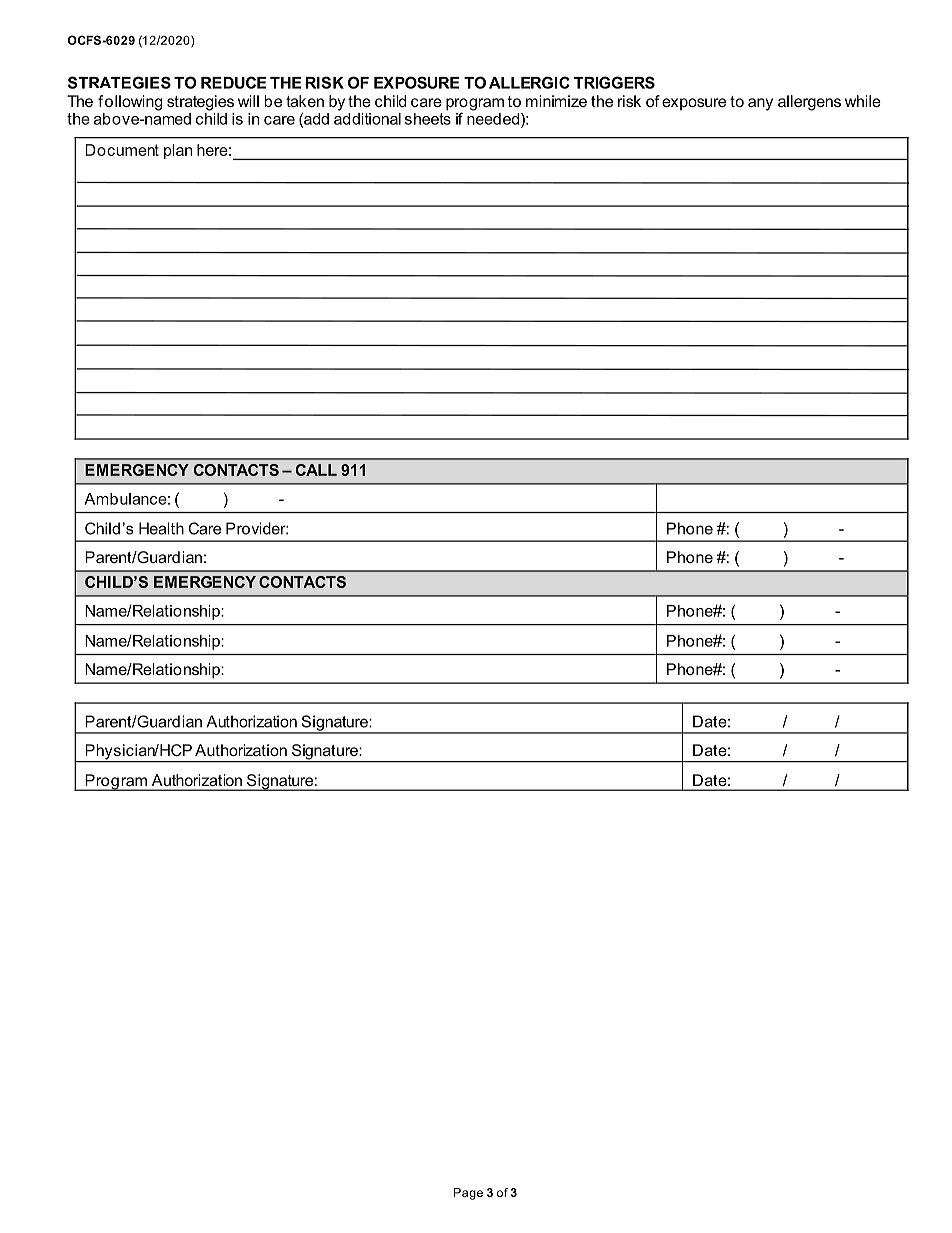  What do you see at coordinates (161, 528) in the document?
I see `Health` at bounding box center [161, 528].
